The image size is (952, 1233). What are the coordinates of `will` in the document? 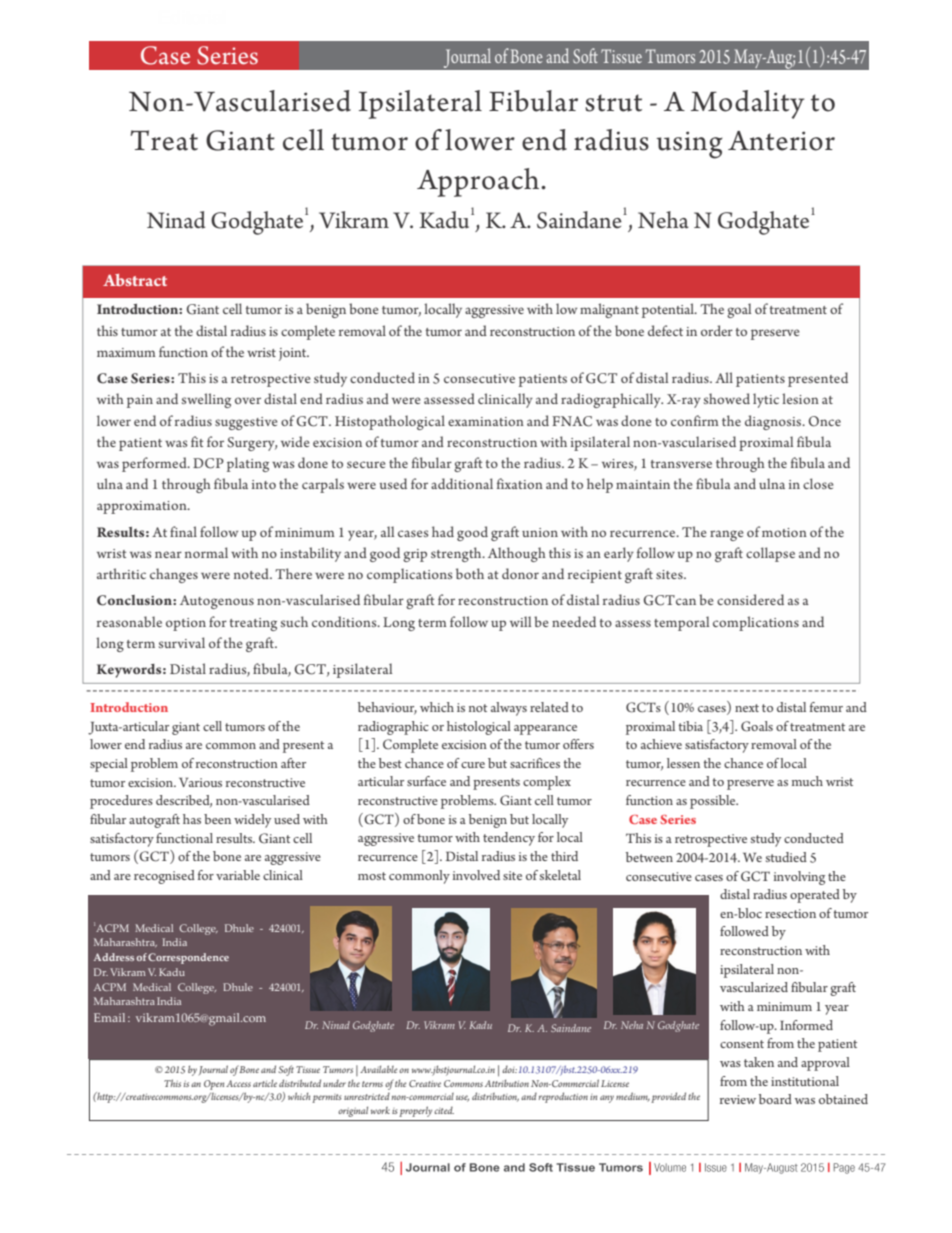 It's located at (520, 621).
